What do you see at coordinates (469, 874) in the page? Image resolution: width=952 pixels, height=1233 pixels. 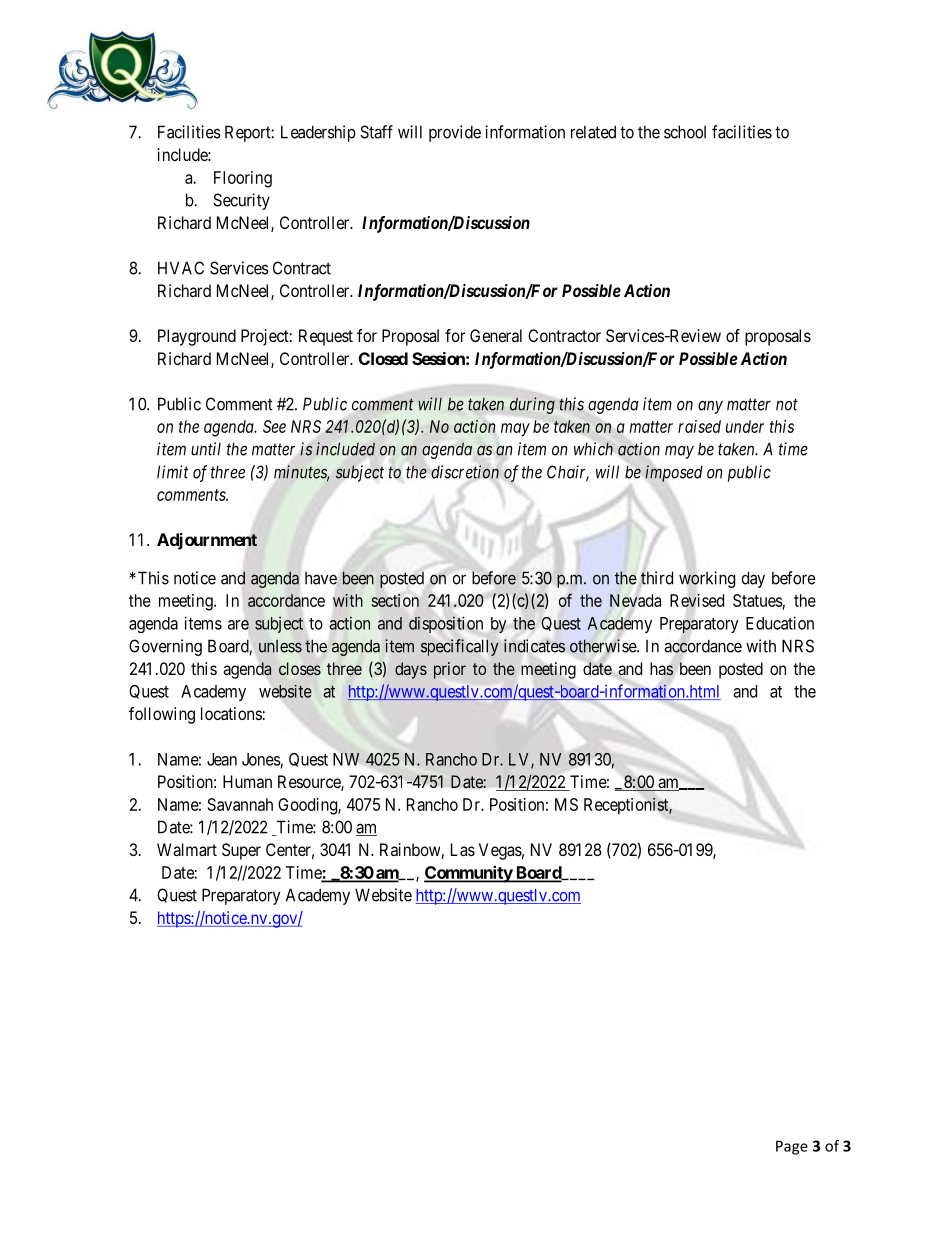 I see `Community` at bounding box center [469, 874].
